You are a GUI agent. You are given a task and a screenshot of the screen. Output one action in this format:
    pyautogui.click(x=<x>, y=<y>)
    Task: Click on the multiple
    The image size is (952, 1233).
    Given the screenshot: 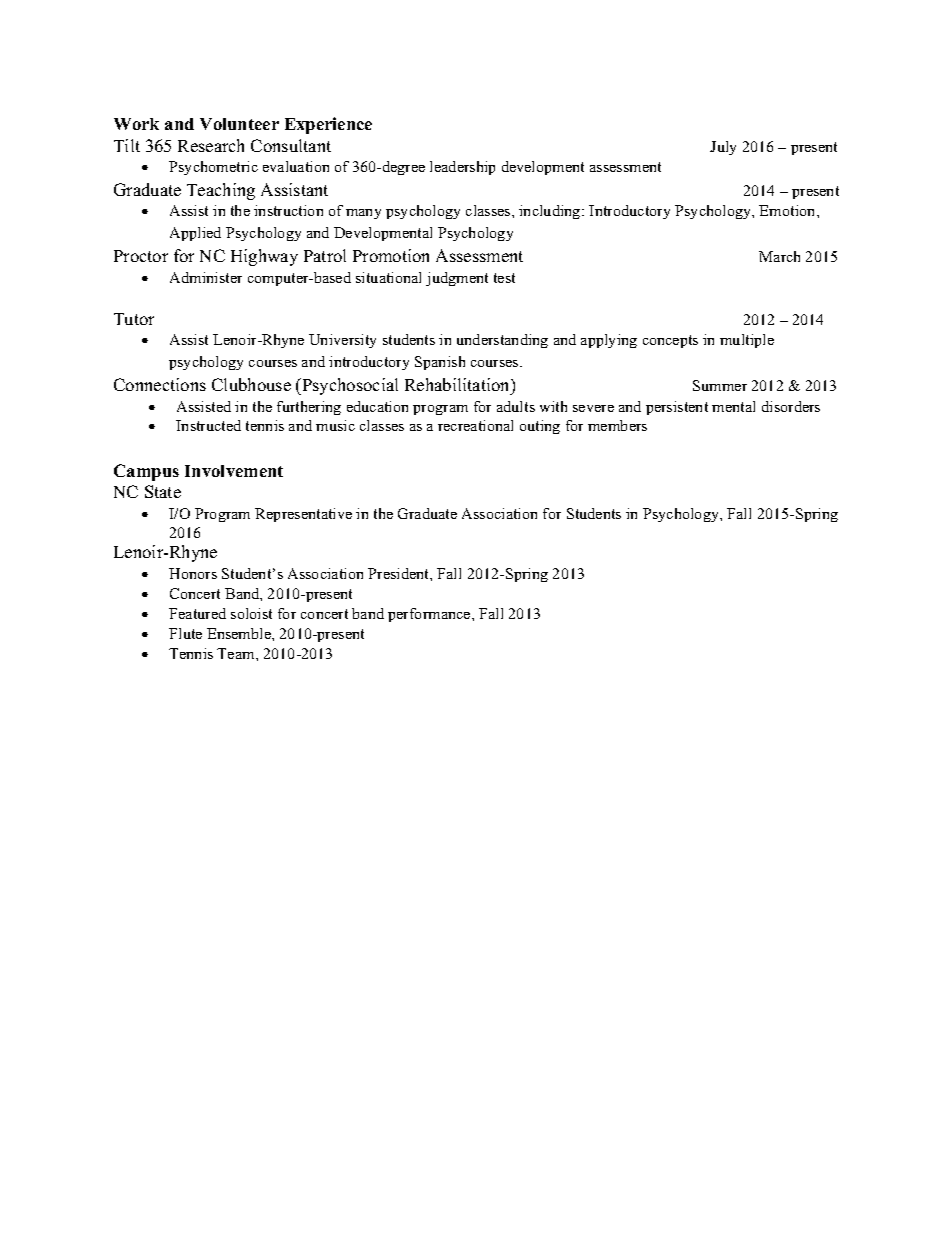 What is the action you would take?
    pyautogui.click(x=747, y=341)
